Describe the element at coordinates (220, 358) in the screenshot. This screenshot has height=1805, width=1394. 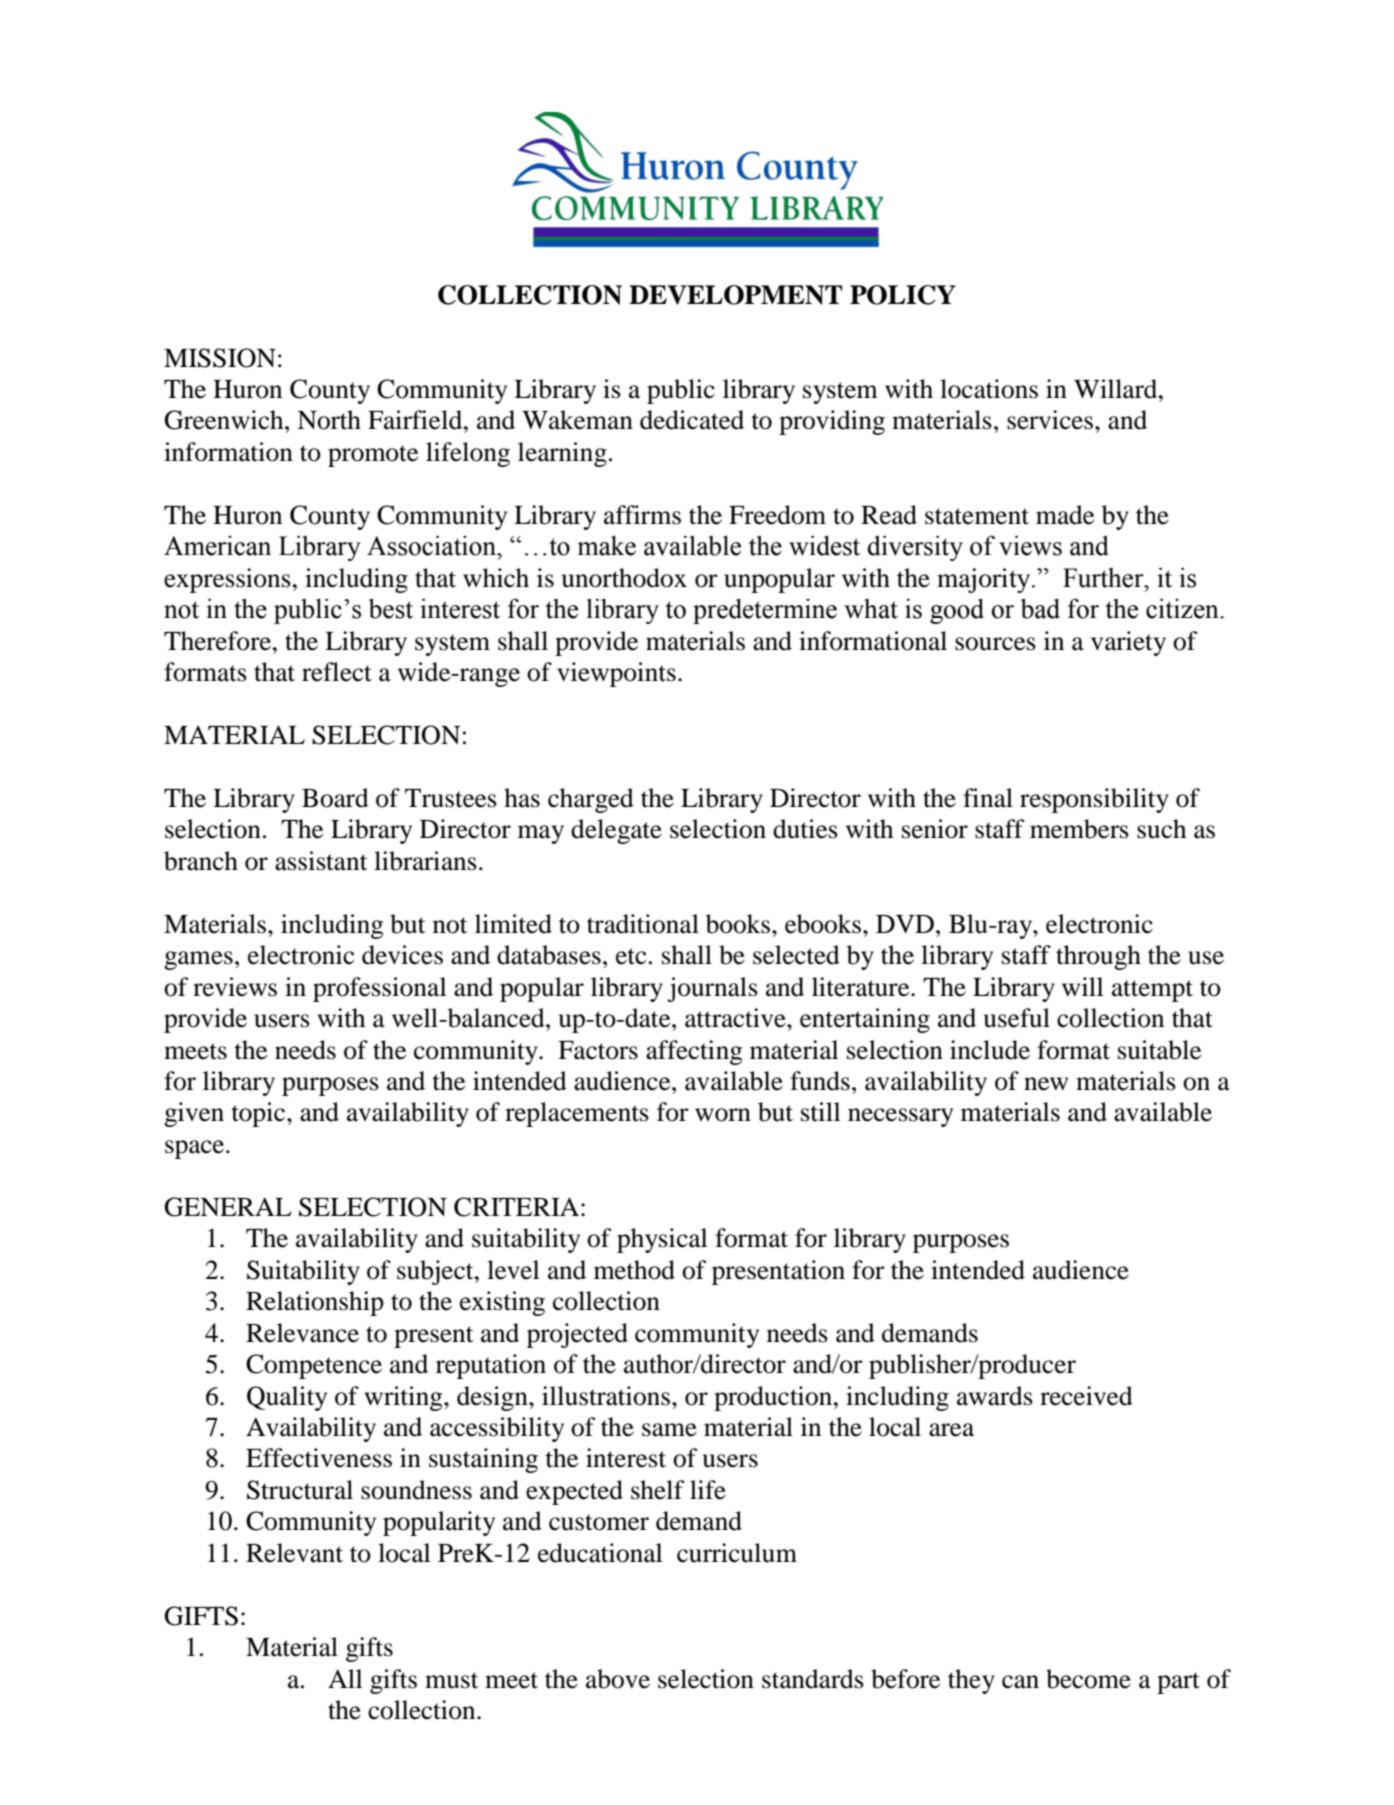
I see `MISSION` at that location.
